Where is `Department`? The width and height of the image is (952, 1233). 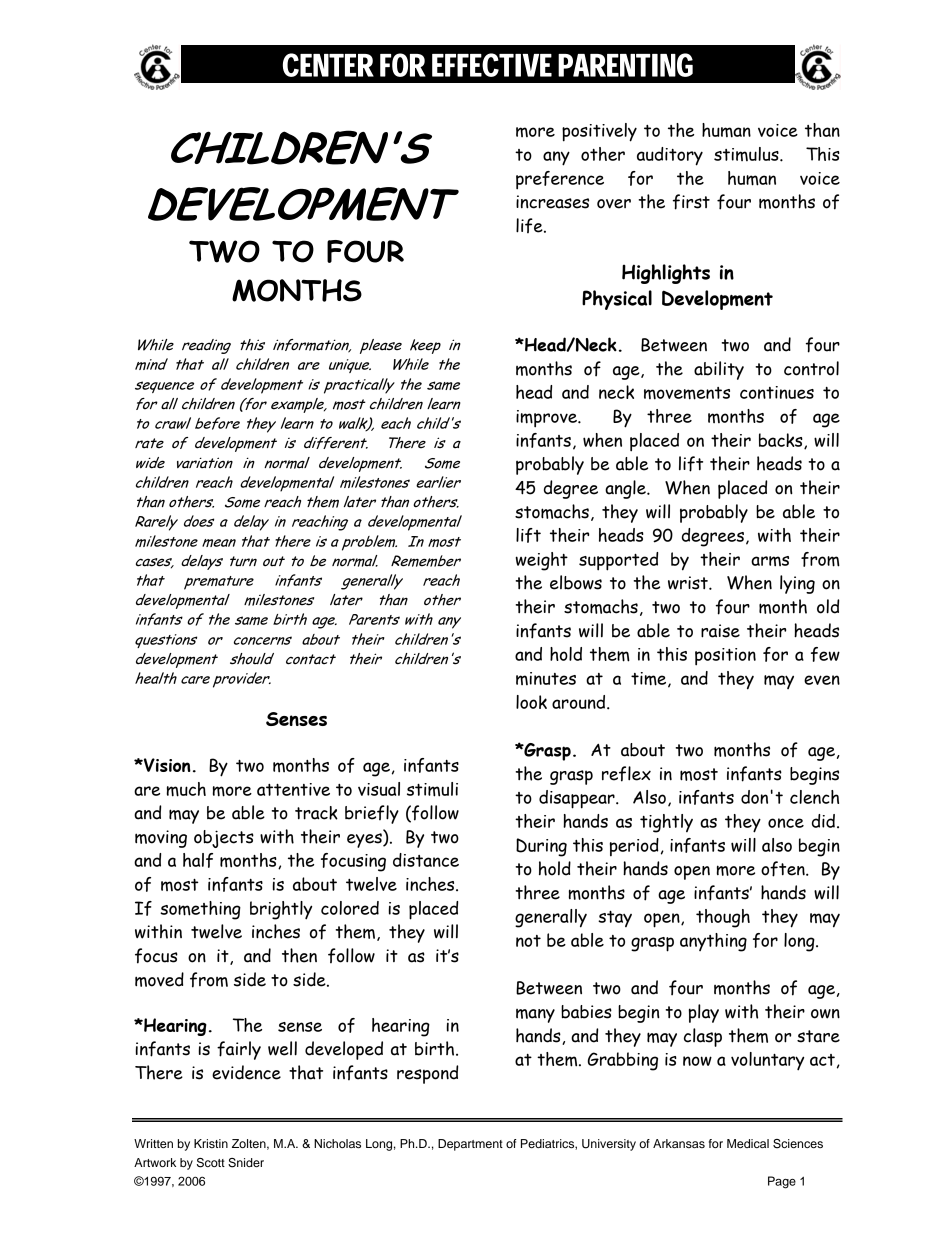 Department is located at coordinates (470, 1145).
